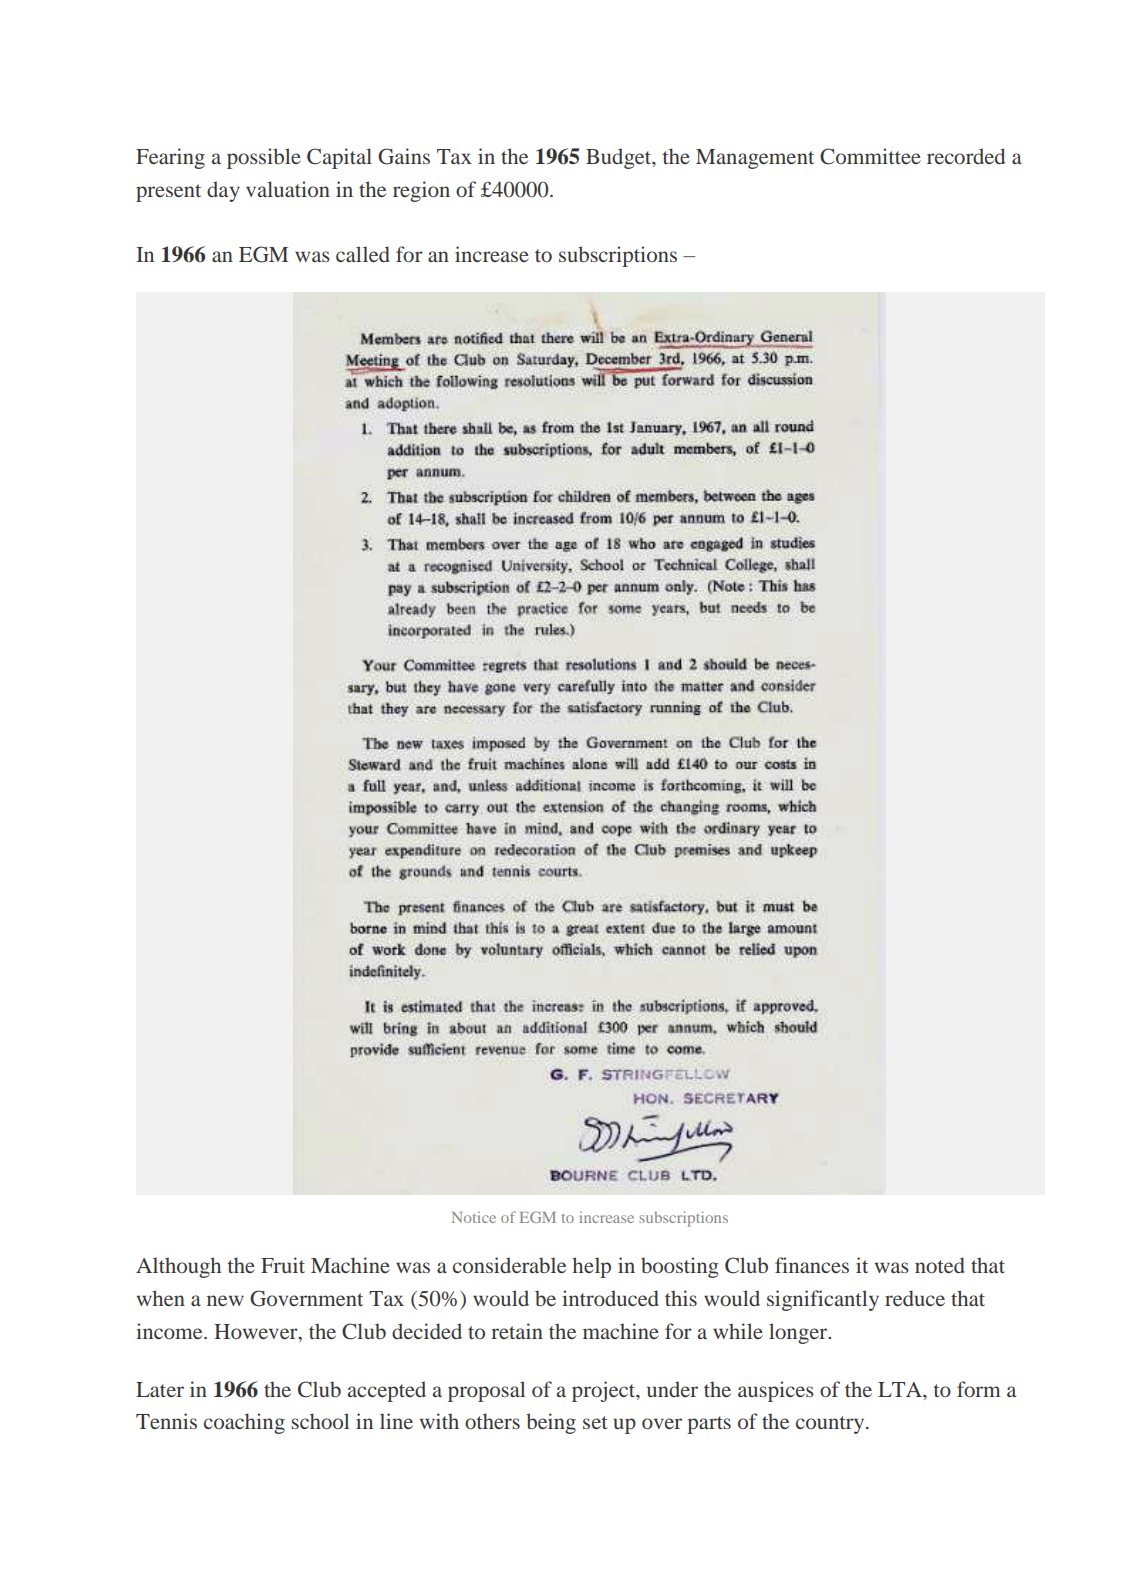  What do you see at coordinates (940, 1265) in the document?
I see `noted` at bounding box center [940, 1265].
